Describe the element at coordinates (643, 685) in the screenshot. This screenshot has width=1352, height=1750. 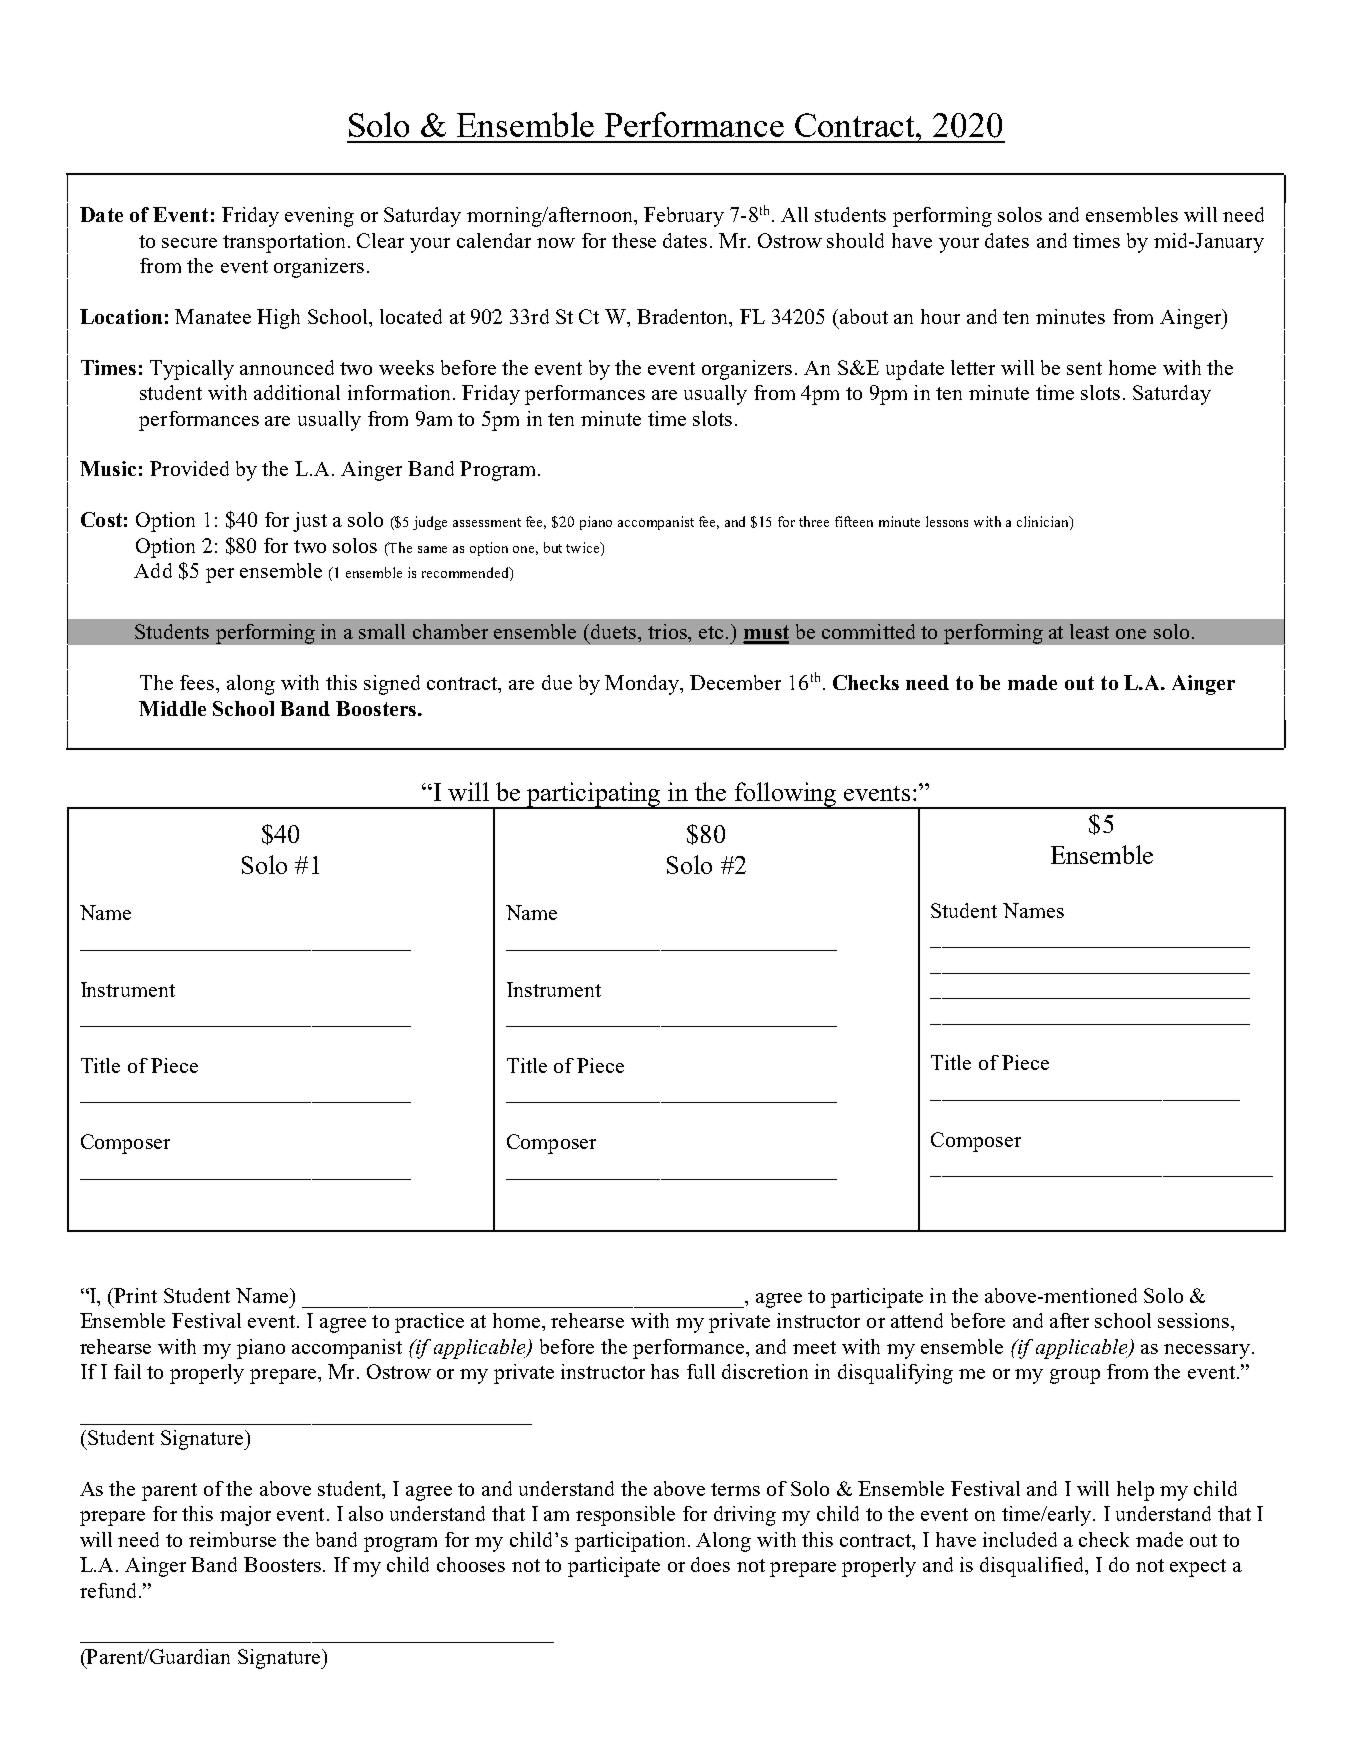
I see `Monday` at that location.
